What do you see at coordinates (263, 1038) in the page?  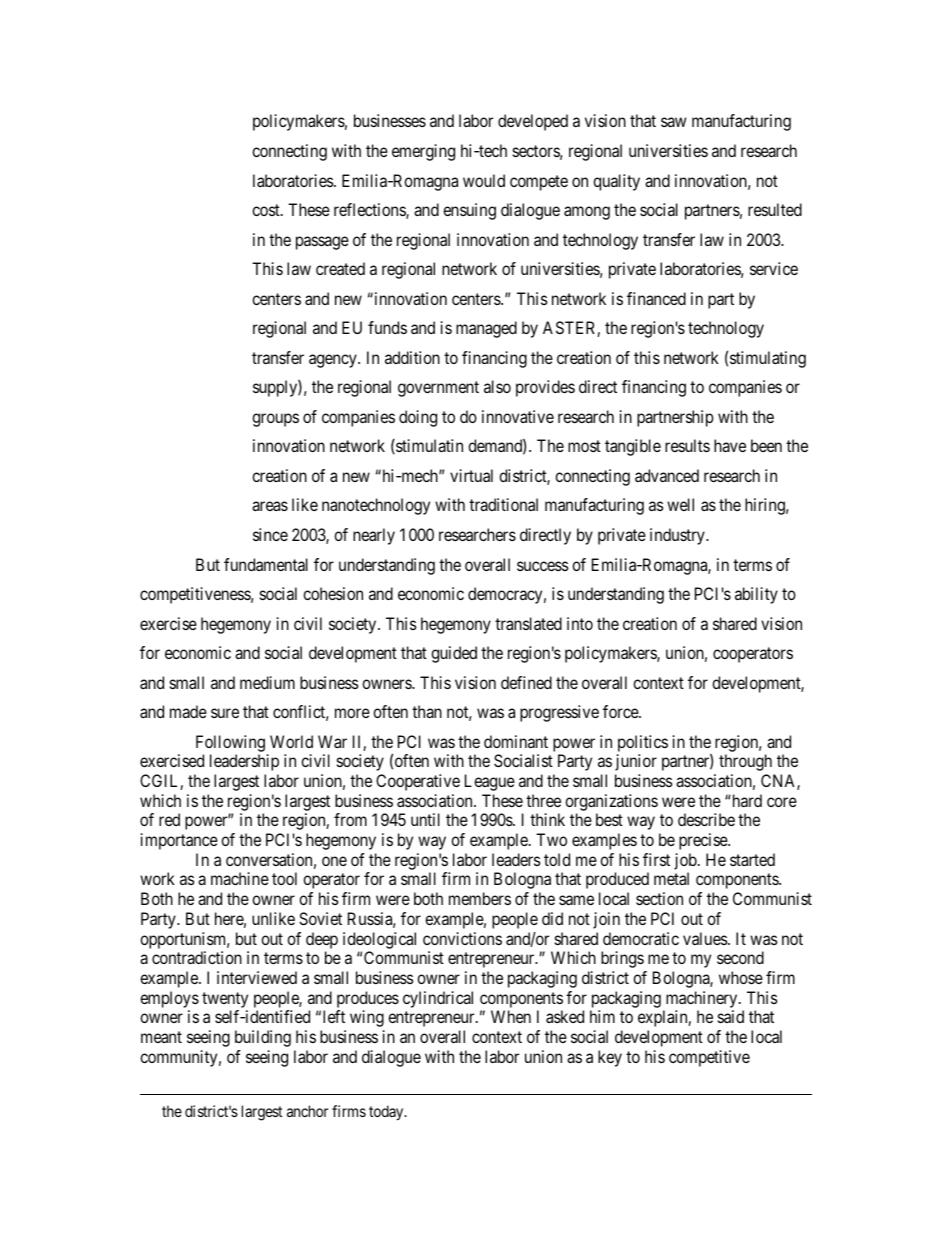 I see `building` at bounding box center [263, 1038].
